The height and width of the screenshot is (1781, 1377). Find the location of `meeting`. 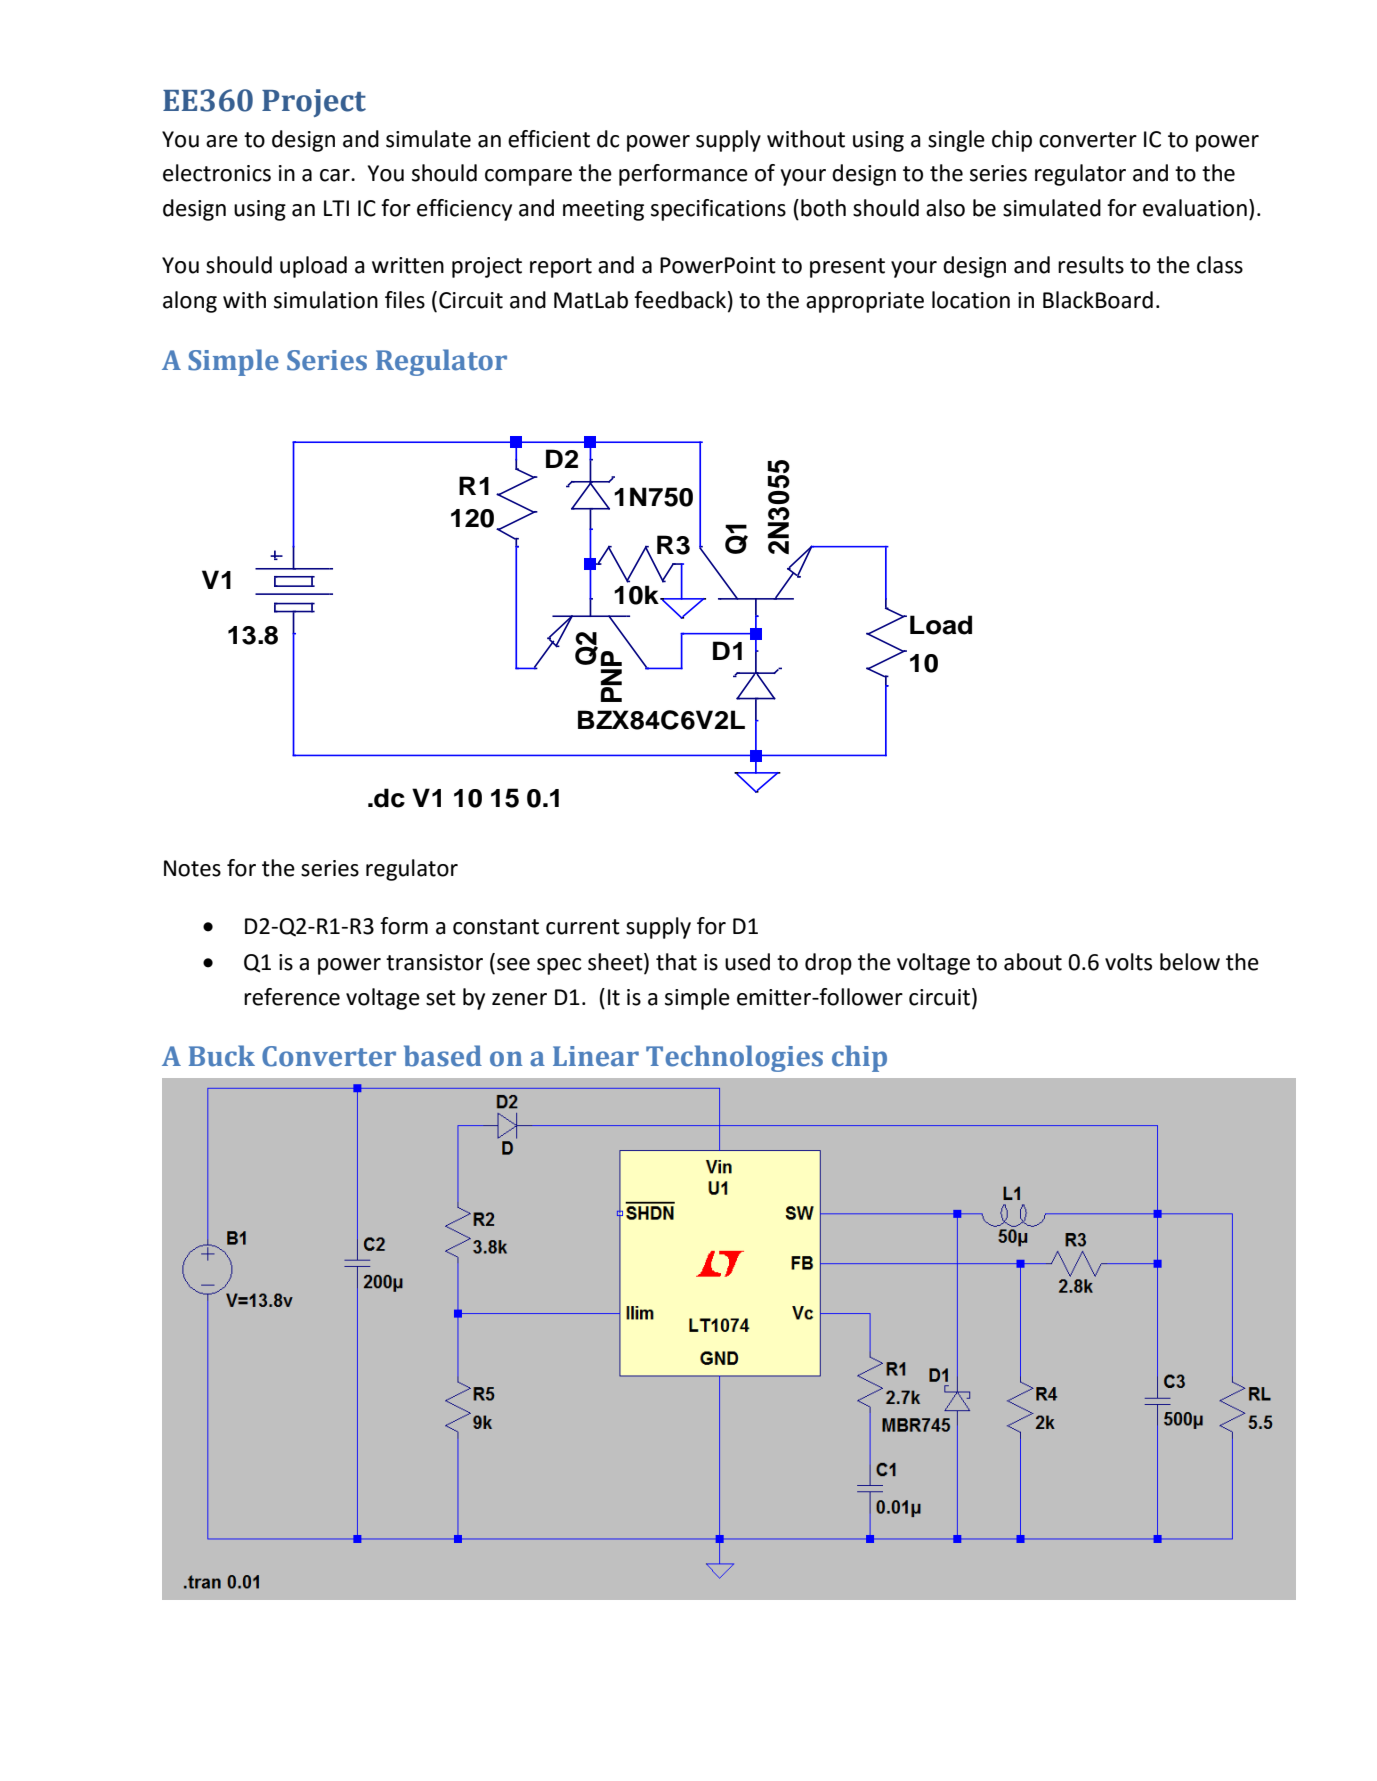

meeting is located at coordinates (603, 210).
